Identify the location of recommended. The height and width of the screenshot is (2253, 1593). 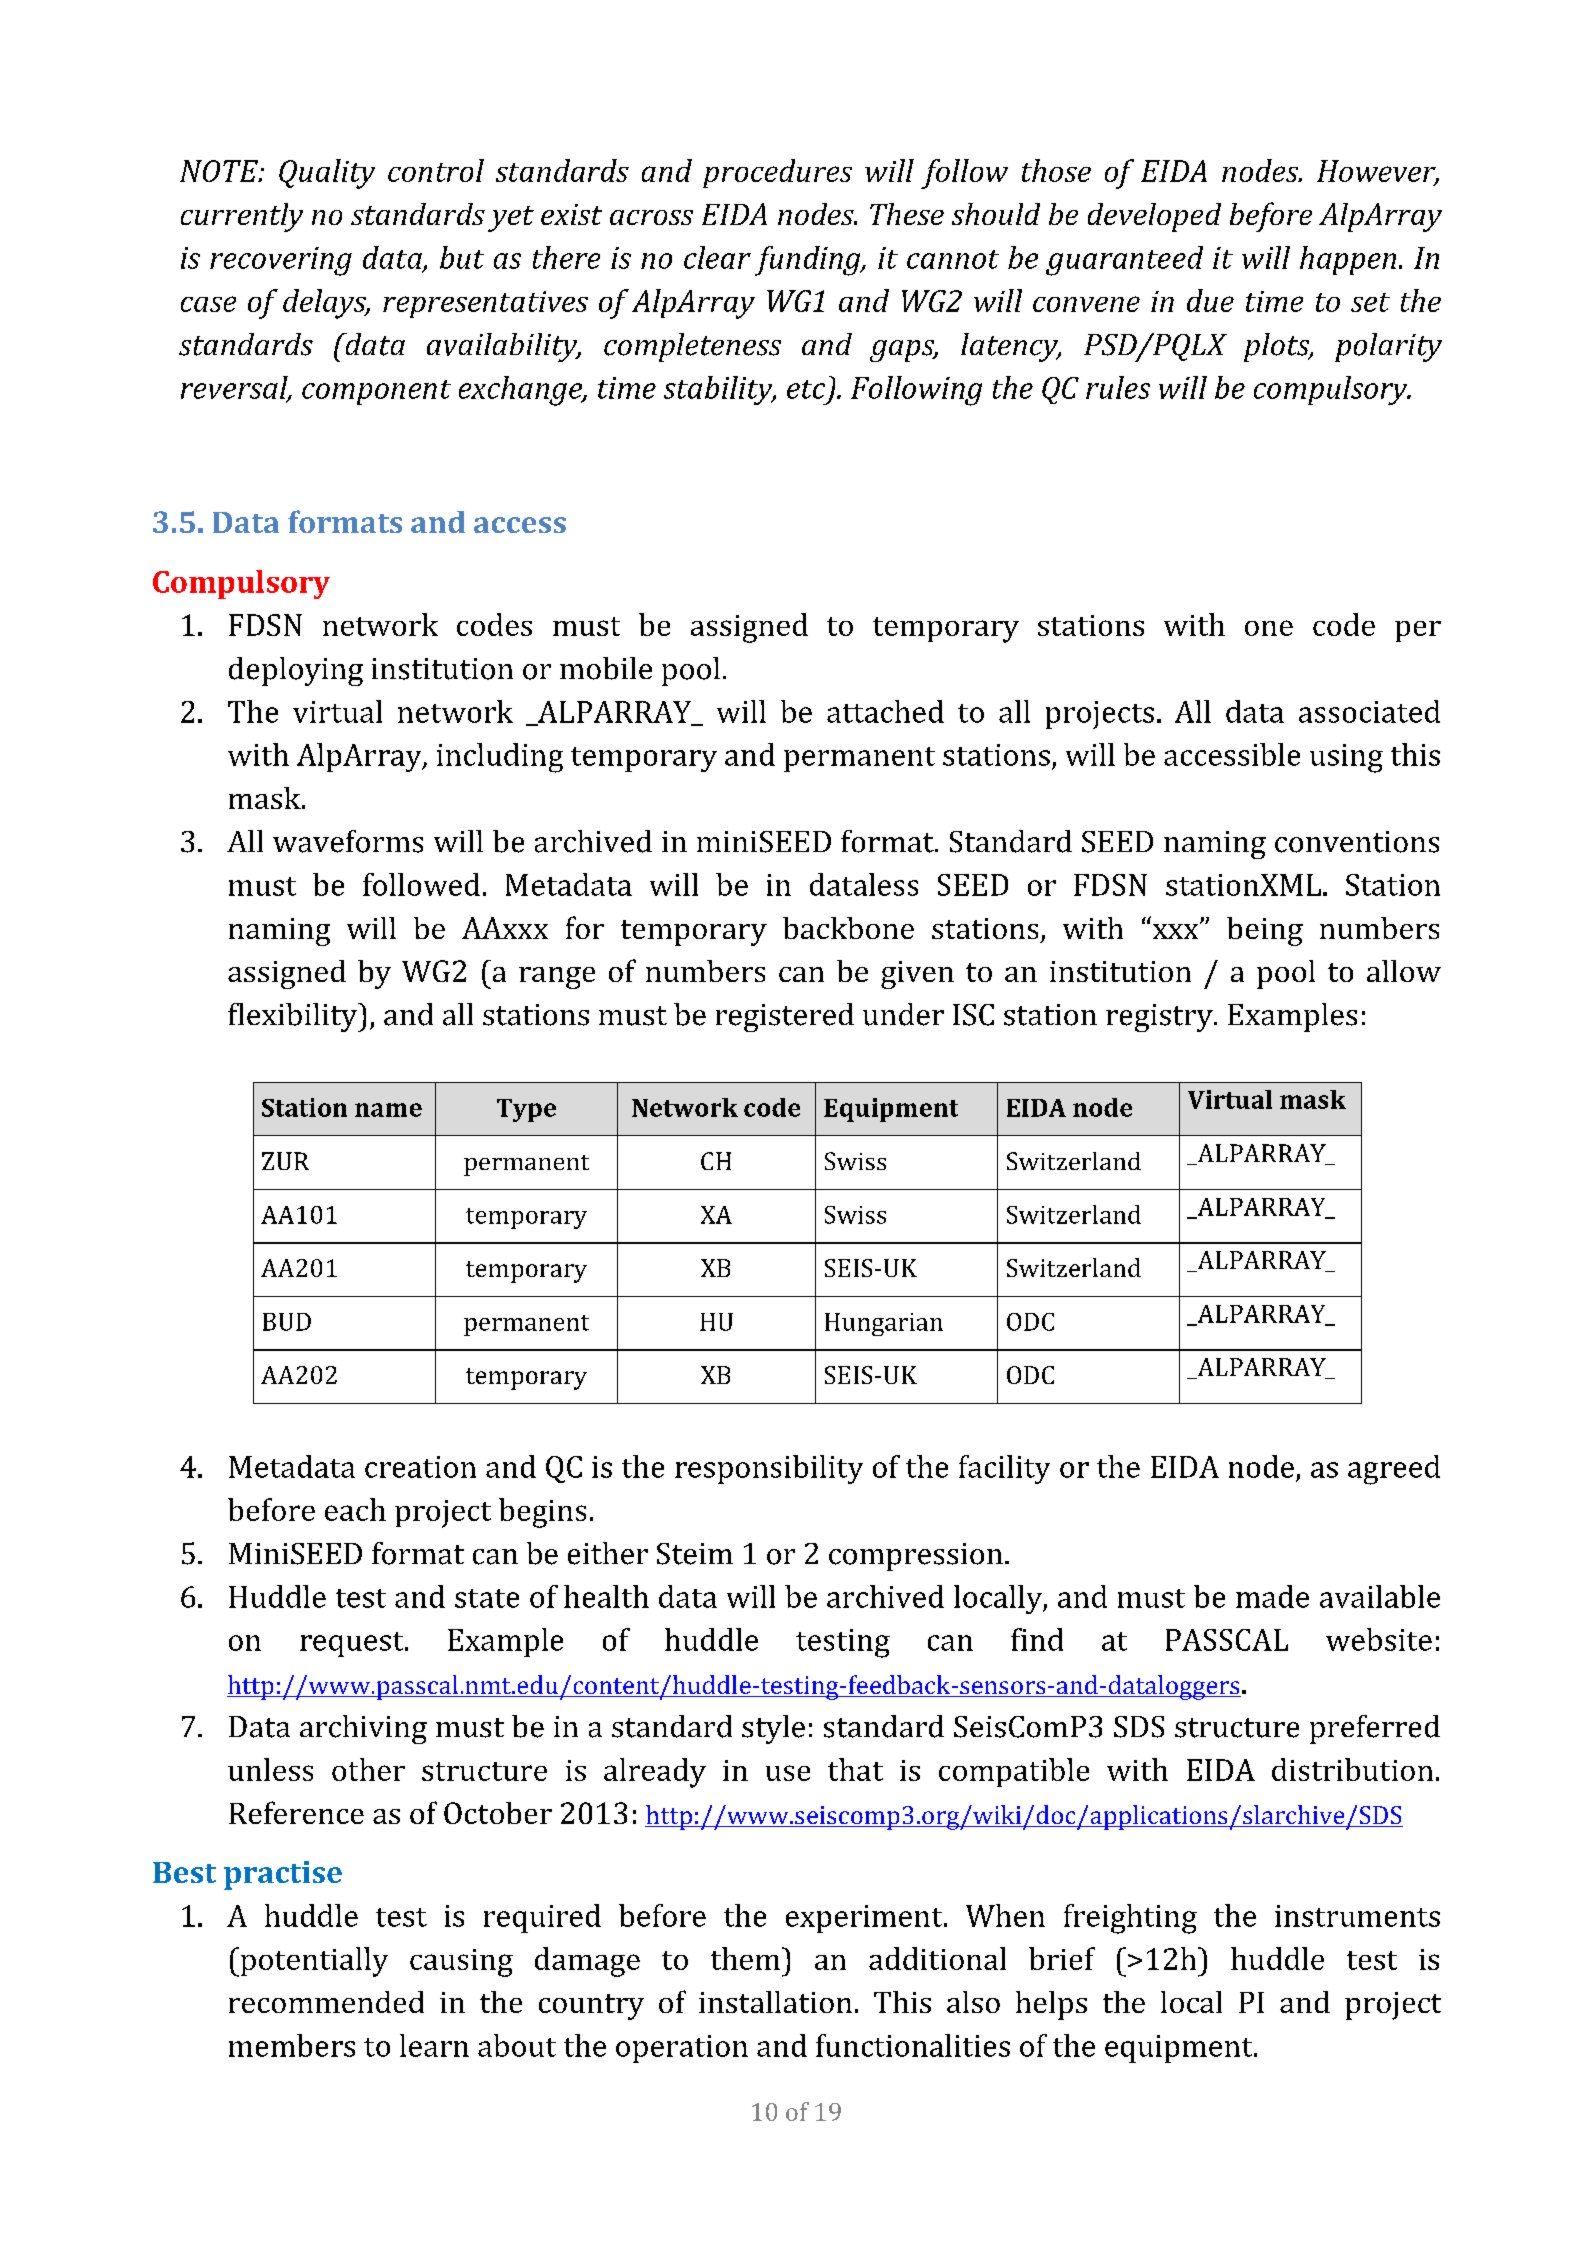
(326, 2002).
